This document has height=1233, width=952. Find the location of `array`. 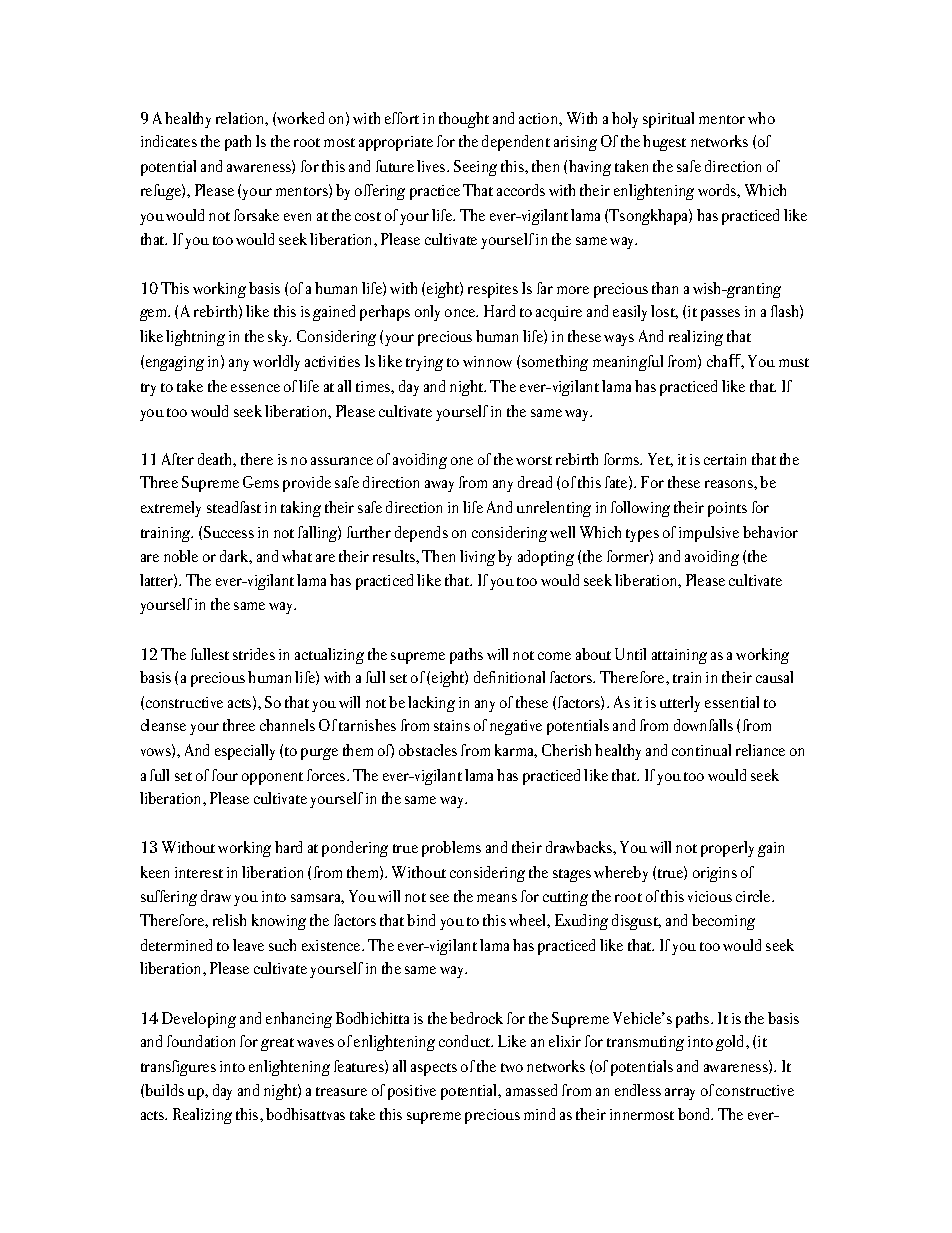

array is located at coordinates (680, 1094).
